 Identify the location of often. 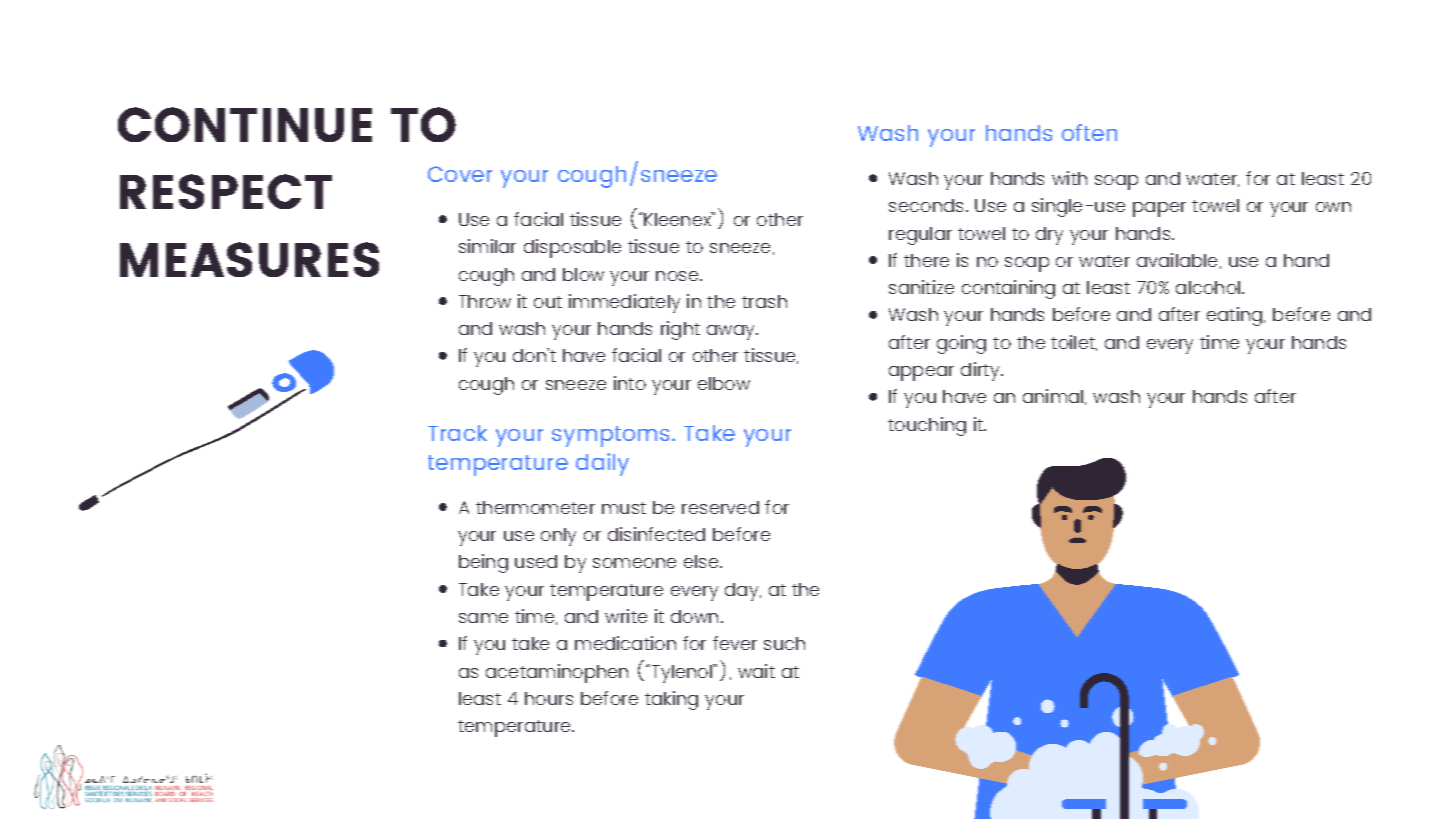
(1089, 132).
